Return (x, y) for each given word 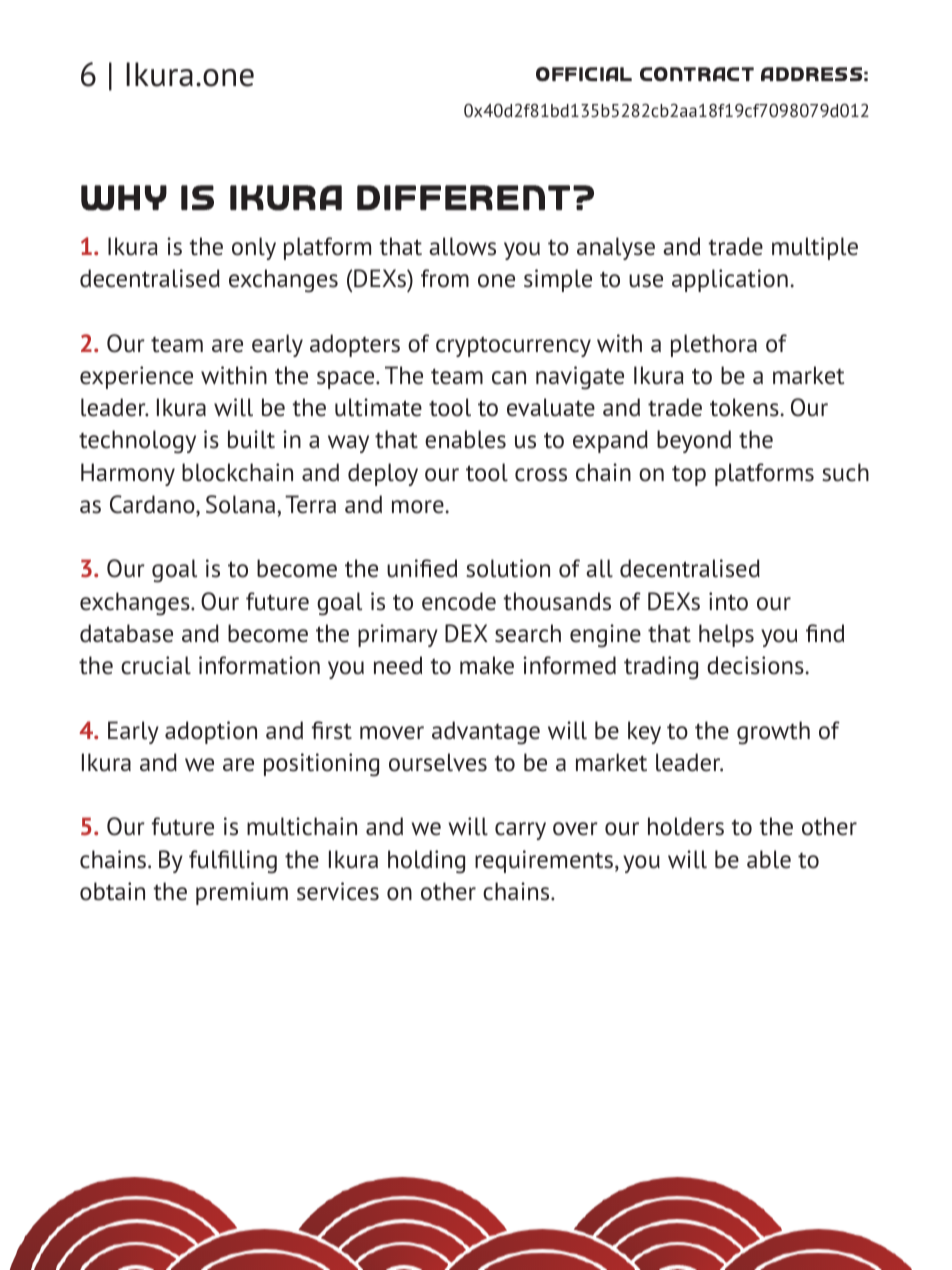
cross (541, 475)
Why (124, 198)
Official (584, 74)
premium (242, 893)
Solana (240, 504)
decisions (756, 665)
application (730, 280)
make (487, 665)
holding (426, 862)
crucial (156, 665)
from (445, 278)
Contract (697, 74)
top (689, 475)
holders (686, 826)
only (254, 248)
